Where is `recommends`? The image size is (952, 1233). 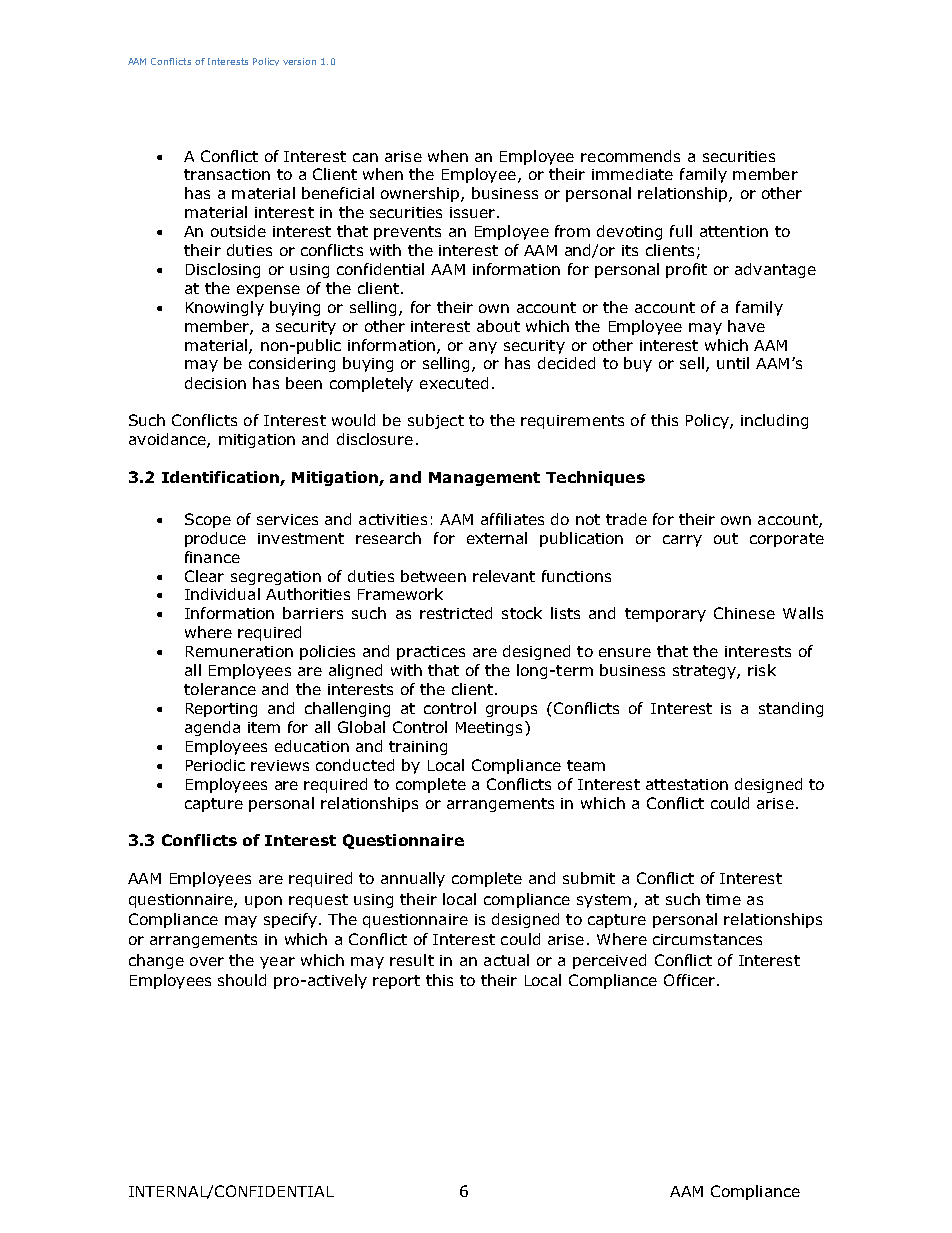
recommends is located at coordinates (630, 156).
